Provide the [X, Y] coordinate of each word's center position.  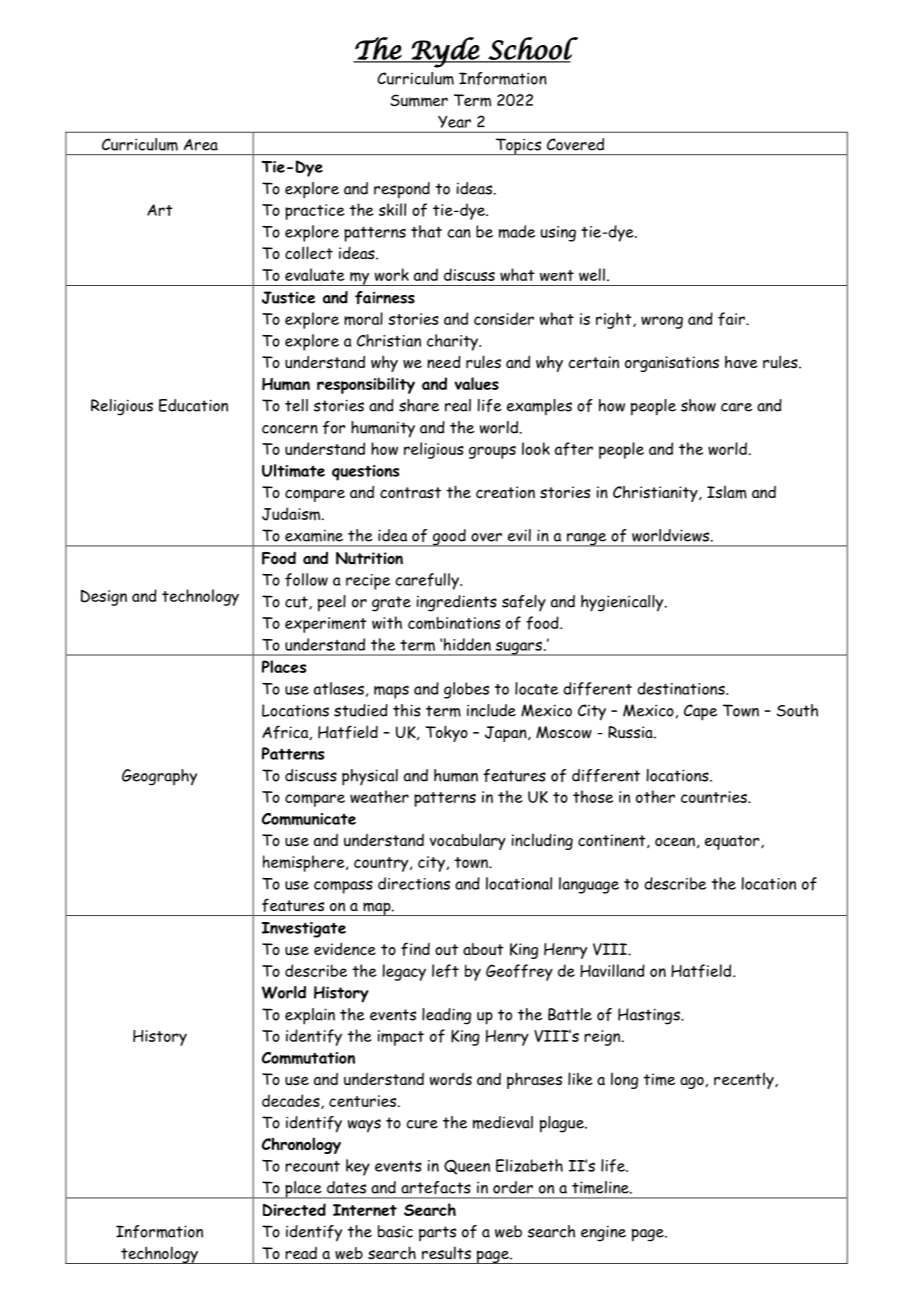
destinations [682, 688]
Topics [518, 146]
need [444, 362]
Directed [294, 1209]
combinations [454, 623]
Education [193, 405]
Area [201, 145]
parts [437, 1234]
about [483, 949]
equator [733, 842]
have [741, 362]
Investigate [304, 930]
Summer [419, 100]
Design [104, 598]
